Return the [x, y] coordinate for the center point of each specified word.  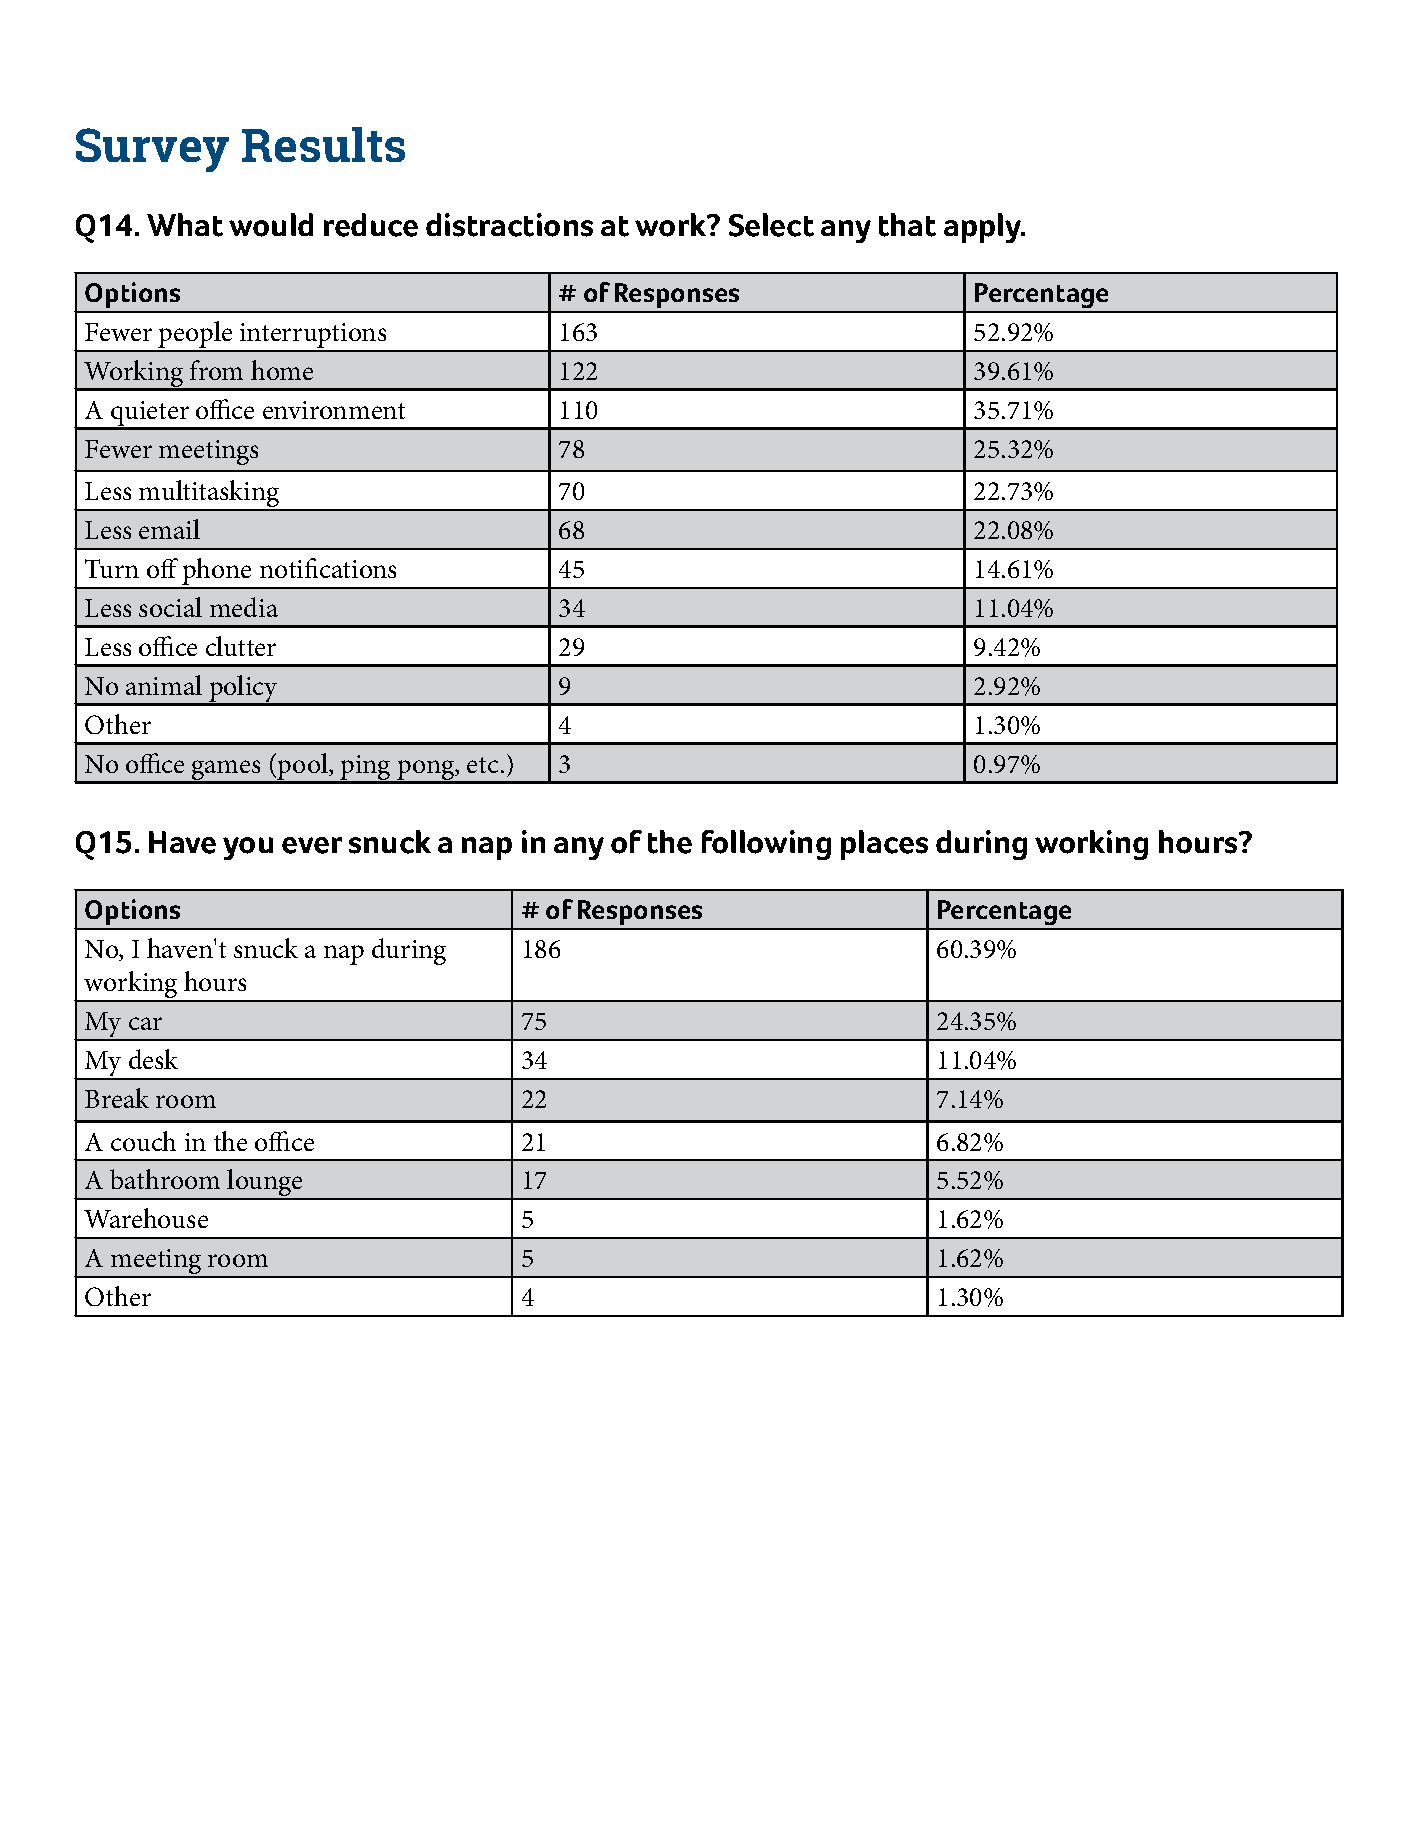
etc [482, 765]
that [907, 225]
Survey [152, 150]
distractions [509, 225]
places [884, 845]
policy [244, 690]
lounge [265, 1184]
